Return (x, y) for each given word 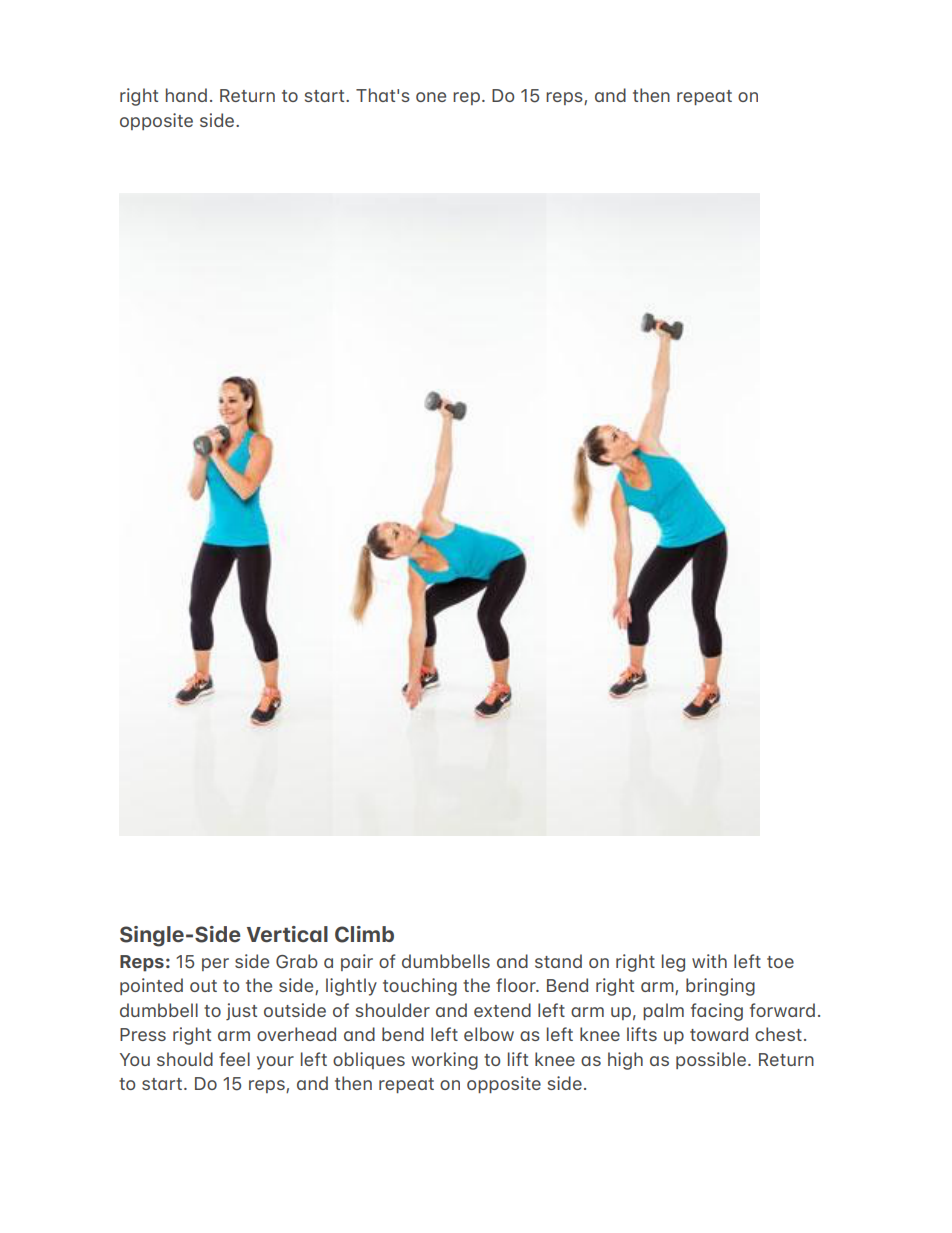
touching (420, 987)
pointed (151, 986)
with (709, 961)
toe (780, 962)
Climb (364, 934)
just (241, 1012)
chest (778, 1034)
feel (234, 1059)
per (215, 964)
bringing (720, 987)
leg (673, 963)
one (431, 97)
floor (517, 985)
